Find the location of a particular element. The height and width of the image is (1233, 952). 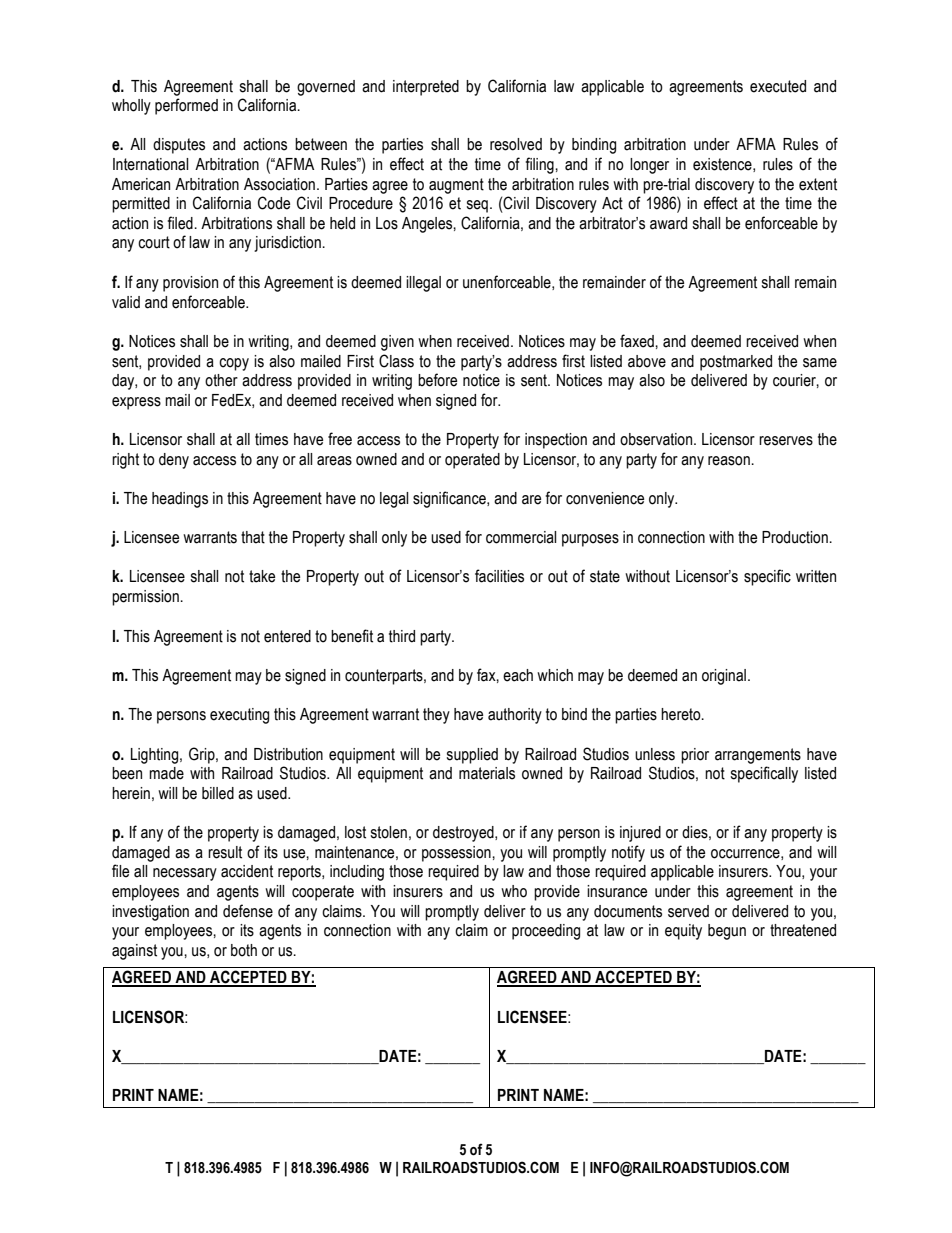

Production is located at coordinates (796, 537).
